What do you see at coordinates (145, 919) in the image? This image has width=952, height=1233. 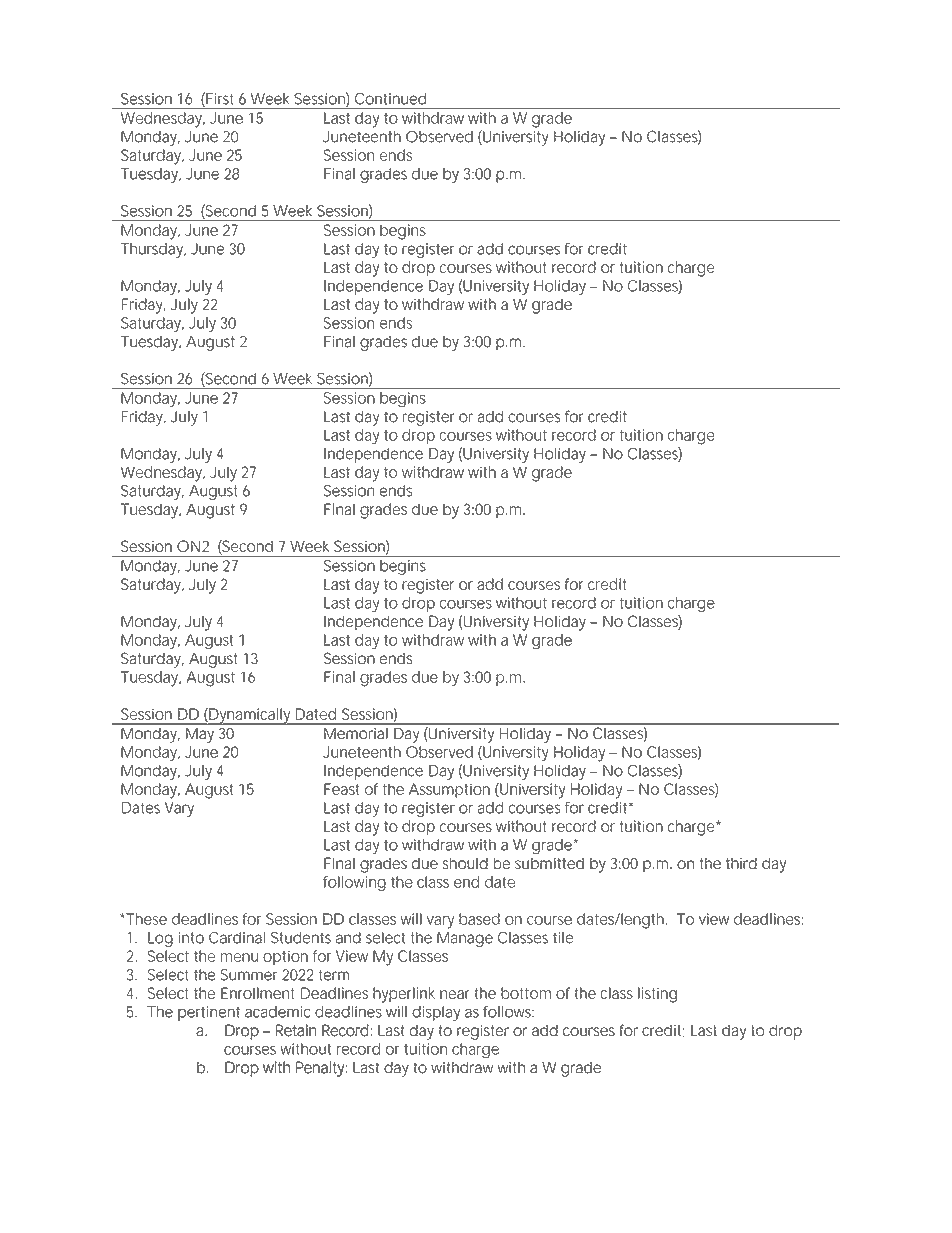 I see `These` at bounding box center [145, 919].
